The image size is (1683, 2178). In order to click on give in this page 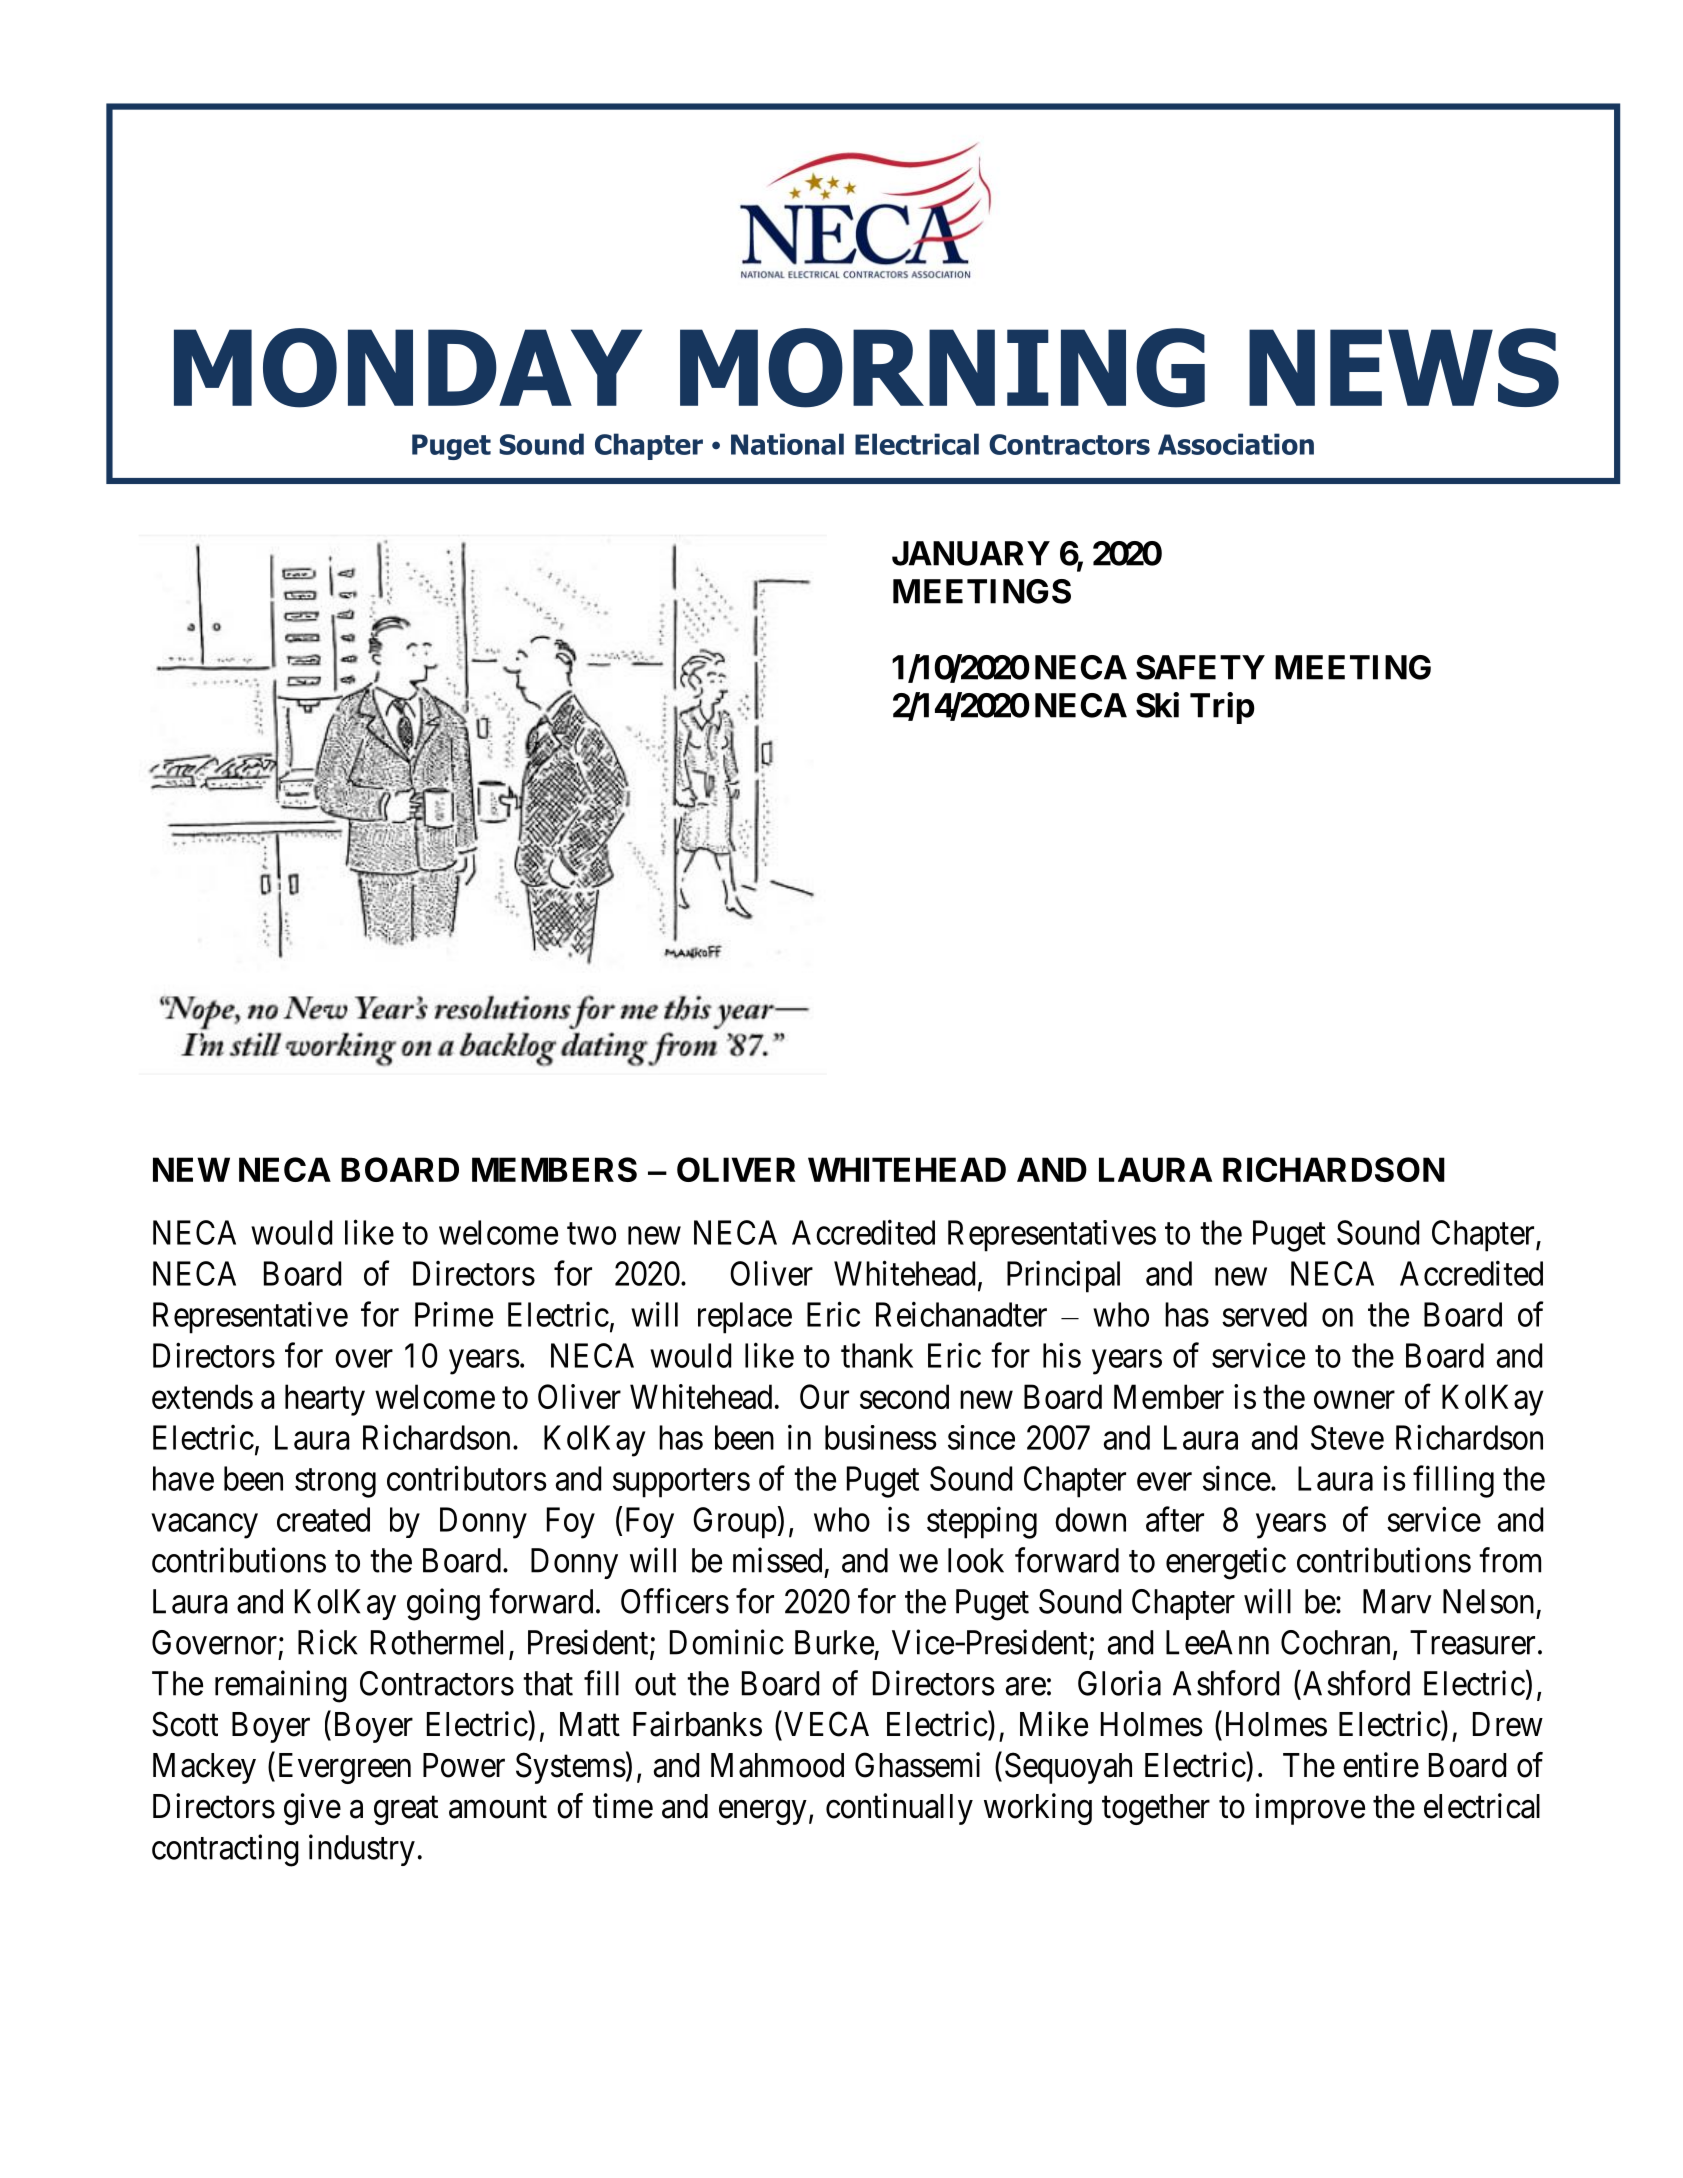, I will do `click(312, 1809)`.
